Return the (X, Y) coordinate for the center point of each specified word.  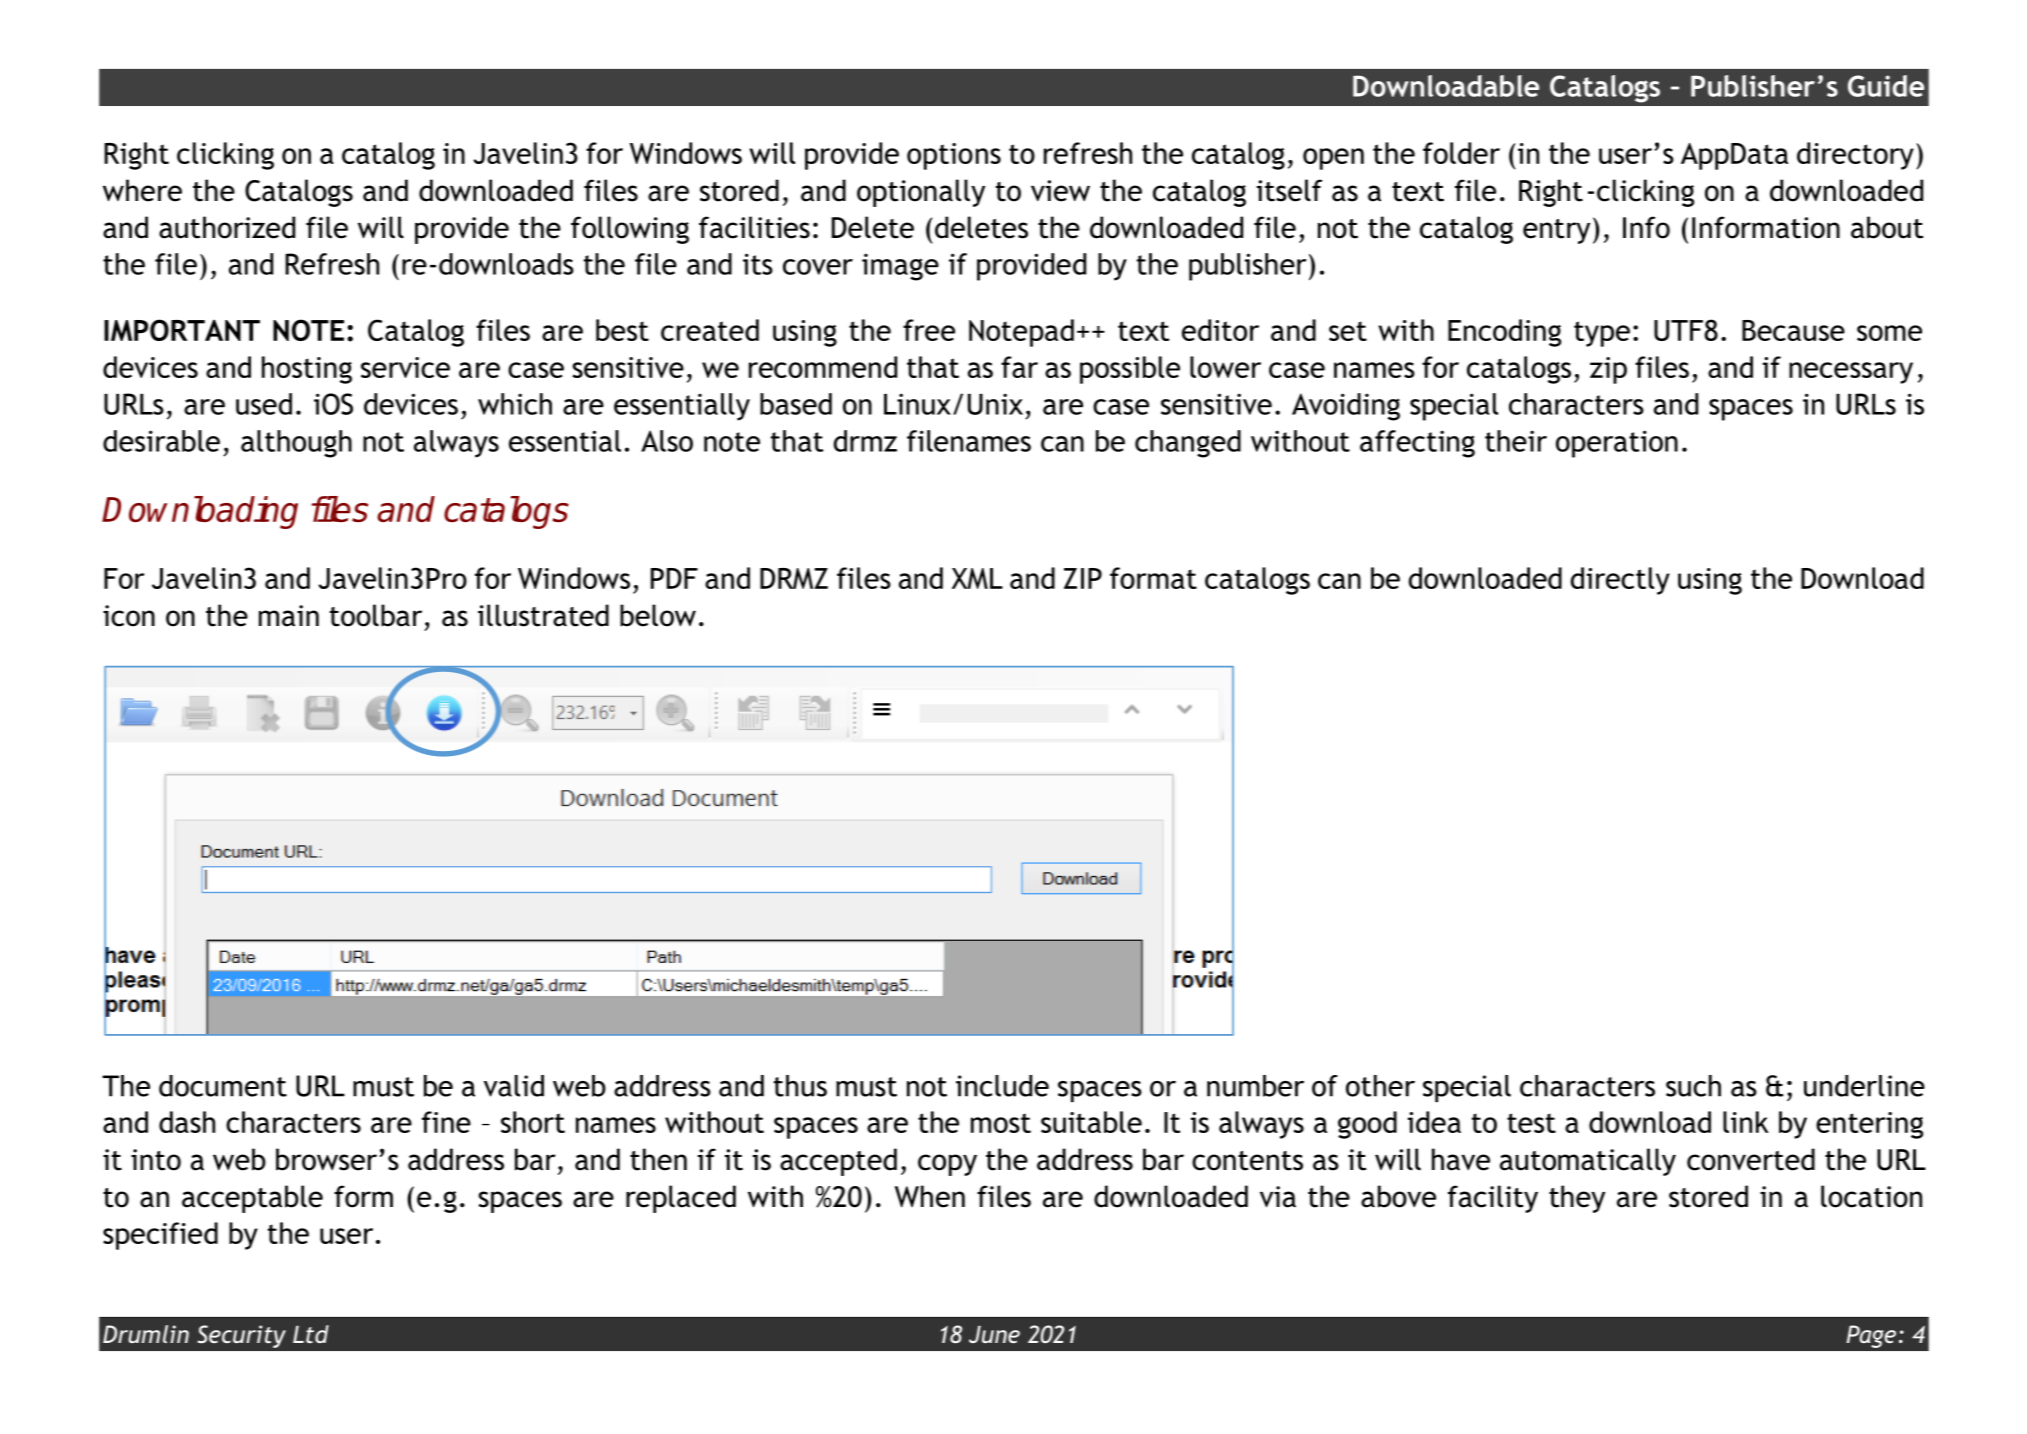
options (954, 156)
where (142, 190)
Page (1871, 1336)
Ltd (311, 1334)
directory (1855, 156)
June (994, 1334)
